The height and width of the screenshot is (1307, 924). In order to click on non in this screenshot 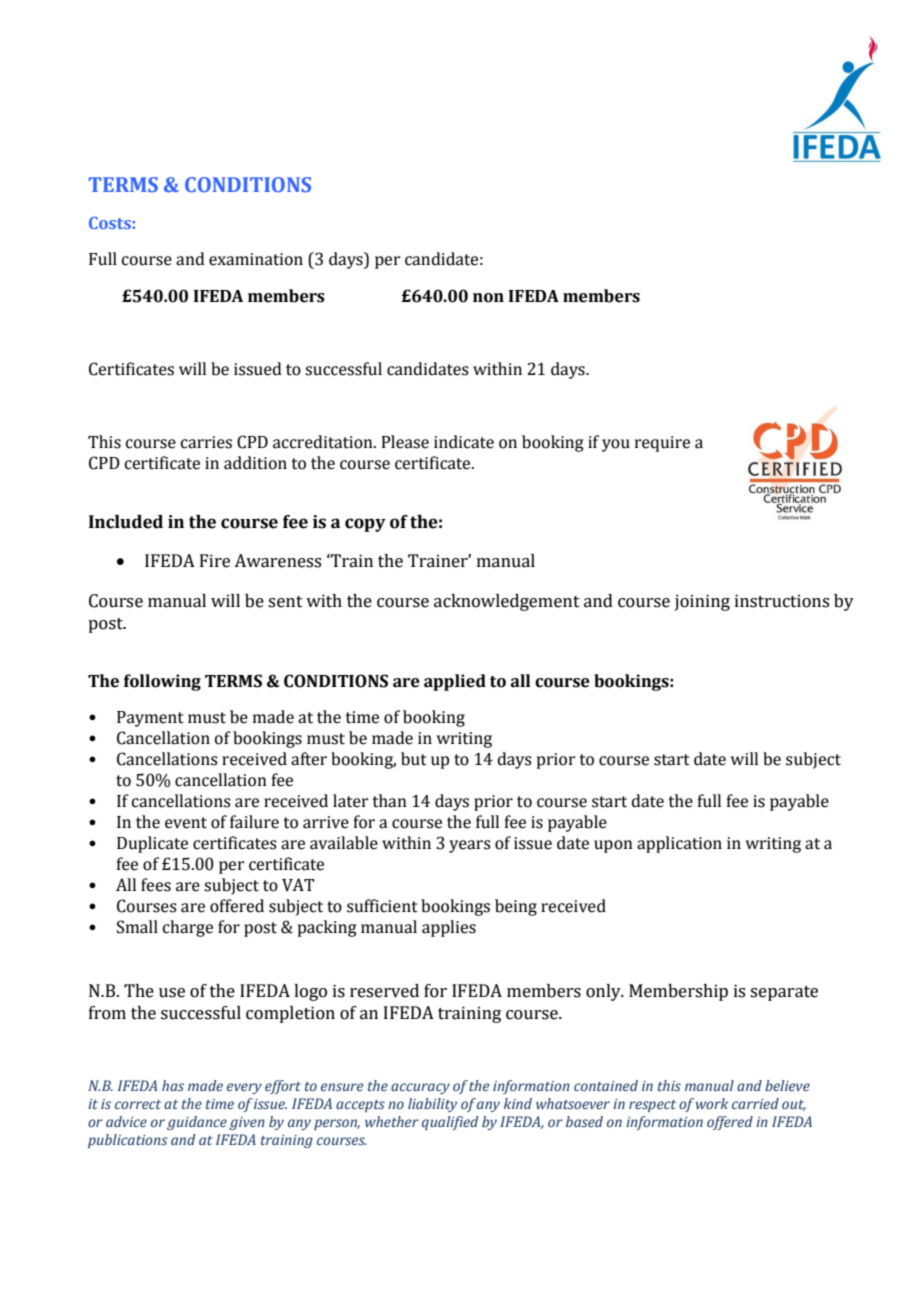, I will do `click(488, 298)`.
